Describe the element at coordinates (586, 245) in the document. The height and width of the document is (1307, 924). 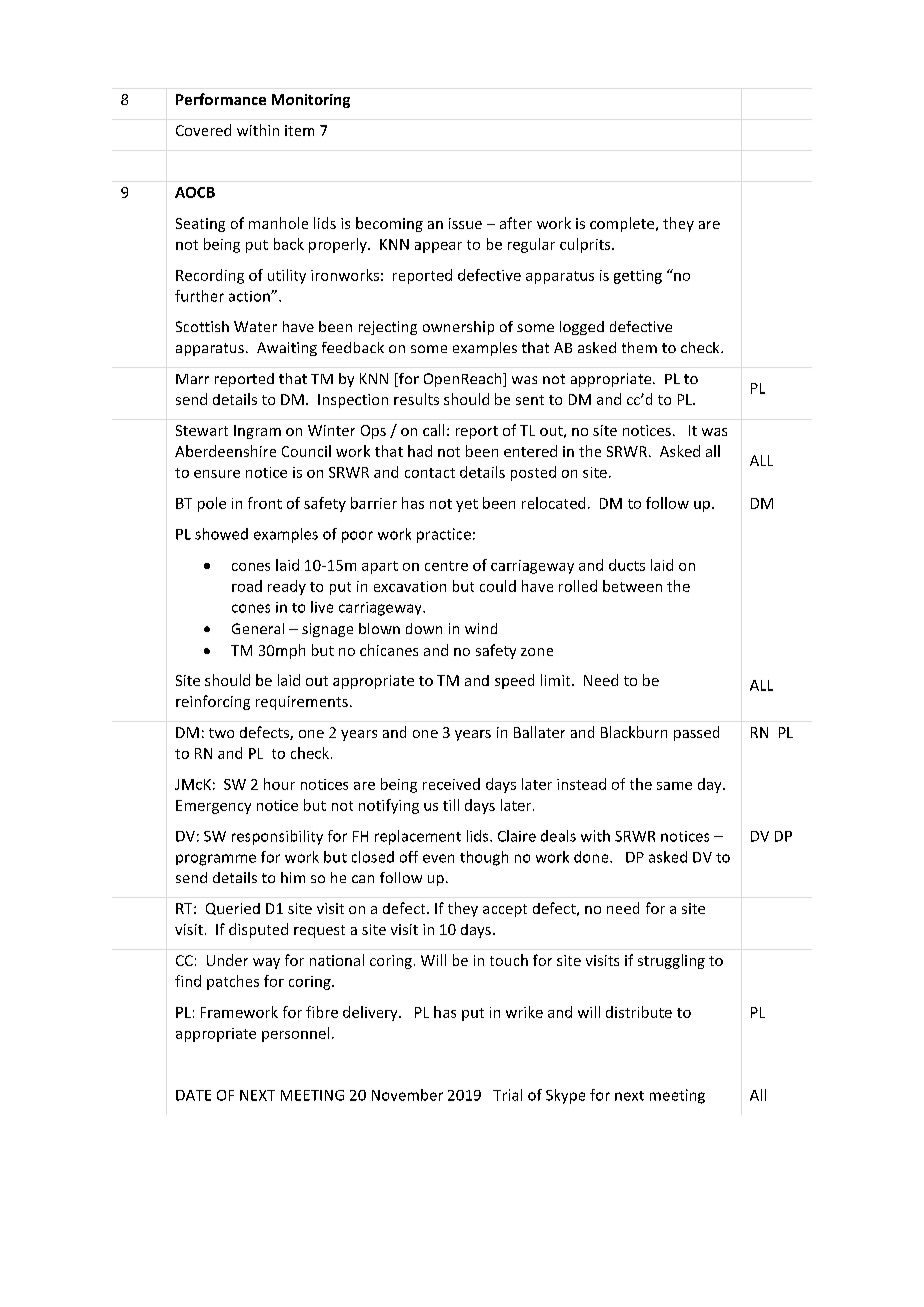
I see `culprits` at that location.
